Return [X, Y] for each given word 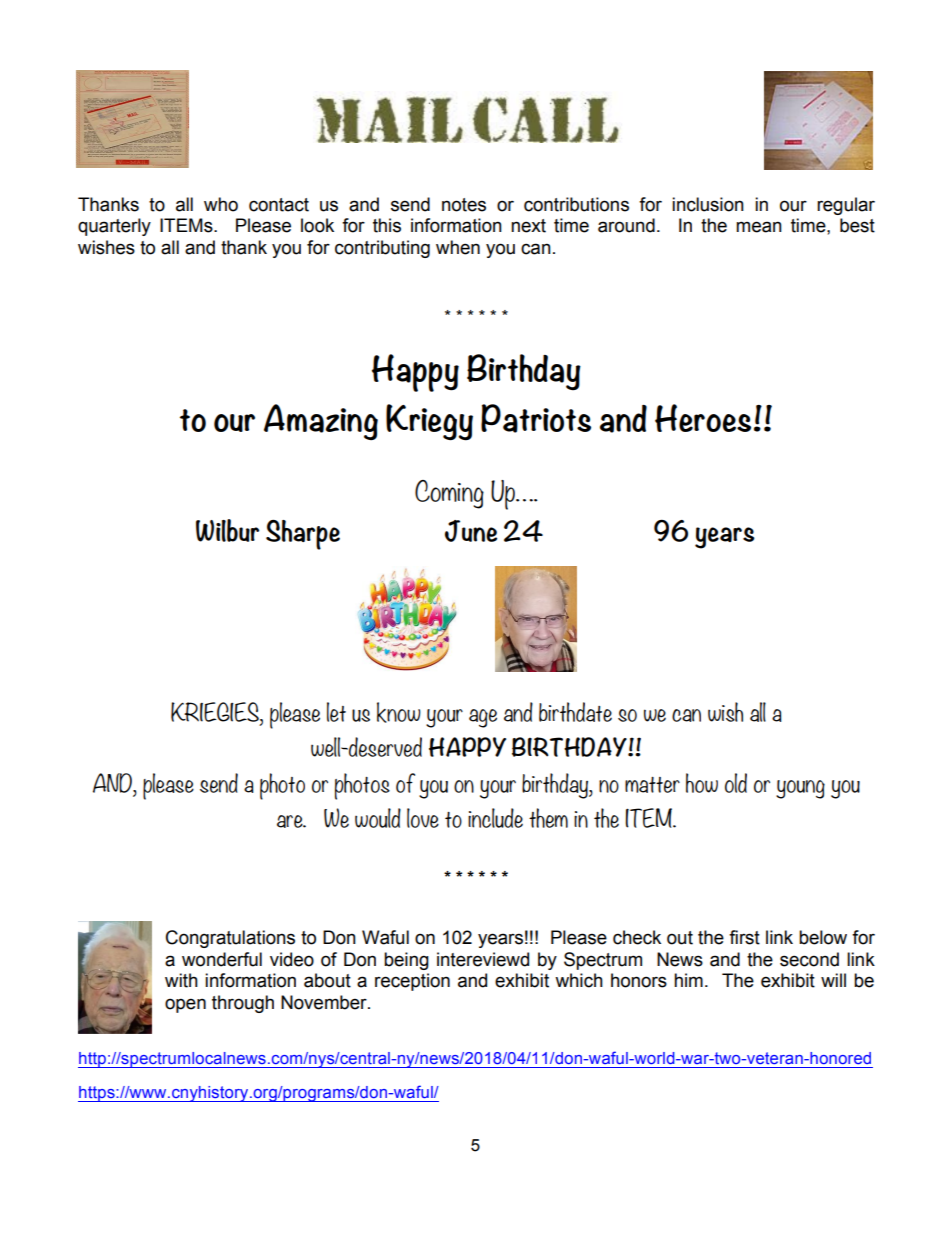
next [528, 226]
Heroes [703, 418]
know [399, 712]
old [736, 783]
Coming [449, 494]
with [181, 980]
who [221, 204]
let [336, 712]
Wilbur [227, 530]
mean [759, 227]
